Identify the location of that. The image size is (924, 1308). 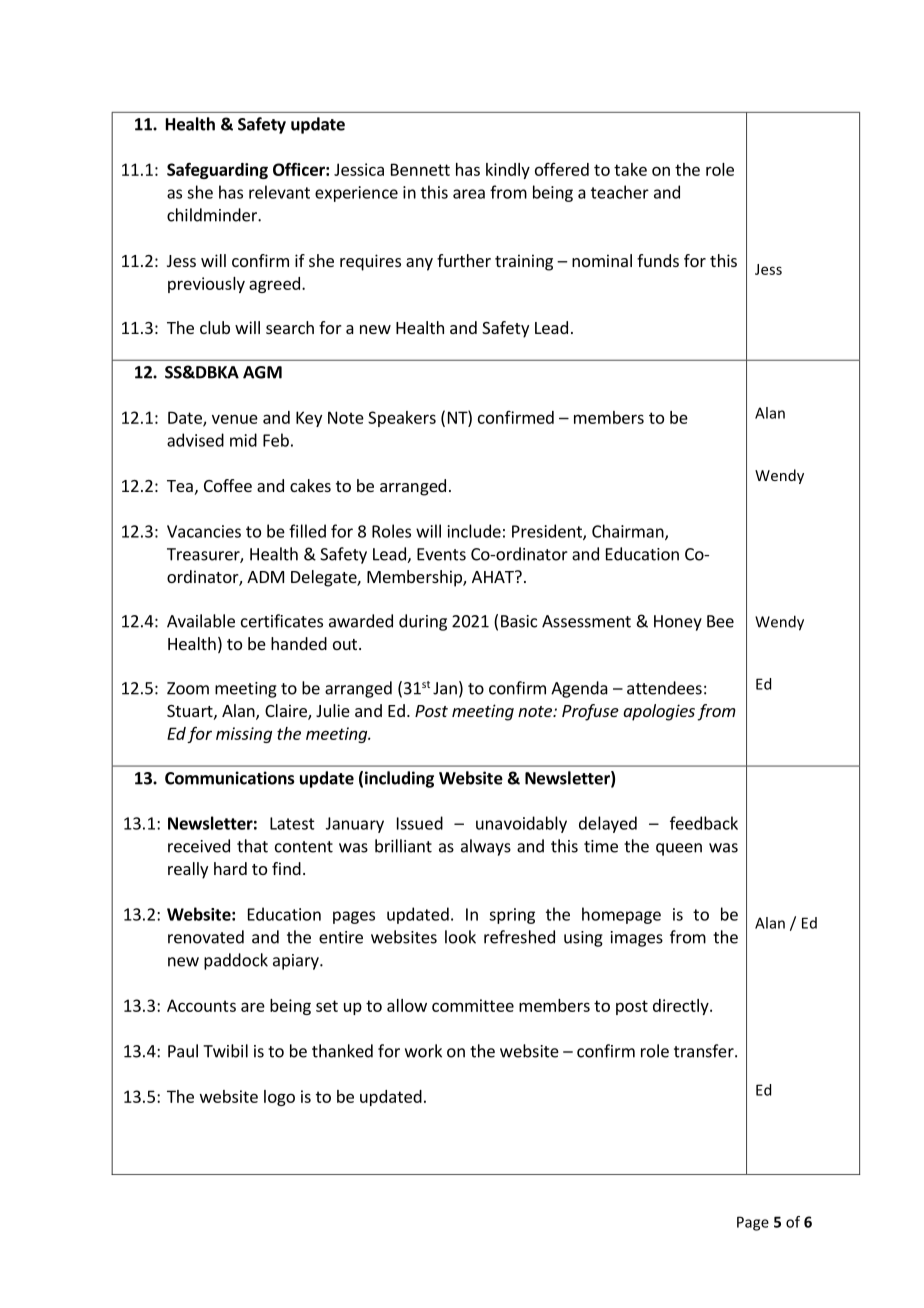
(252, 846).
